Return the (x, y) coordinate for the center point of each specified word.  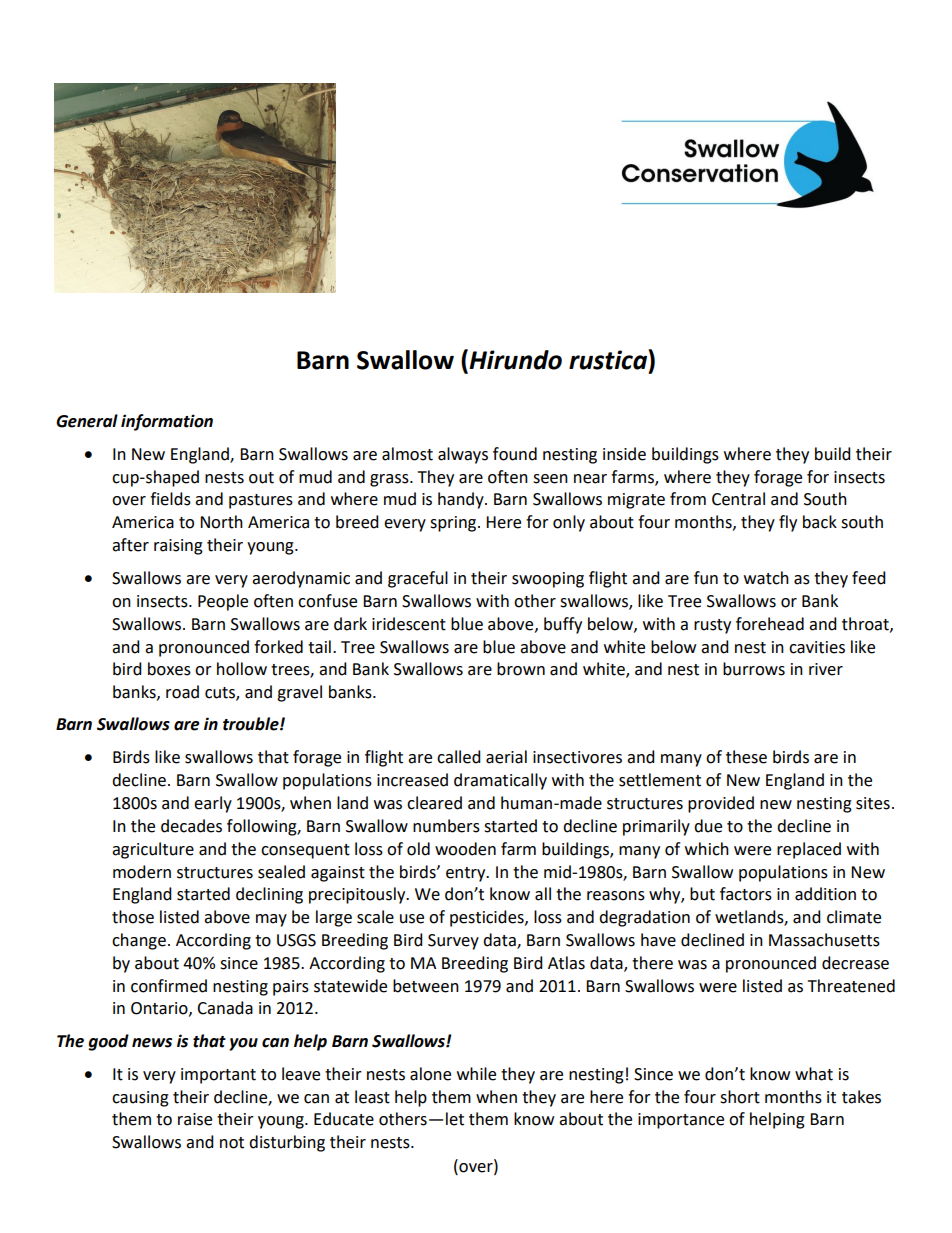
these (746, 757)
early (213, 804)
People (223, 602)
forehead (770, 624)
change (139, 941)
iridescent (409, 624)
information (167, 422)
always (463, 455)
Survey (453, 942)
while (476, 1074)
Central (738, 499)
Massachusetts (824, 940)
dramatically (500, 781)
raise (195, 1119)
